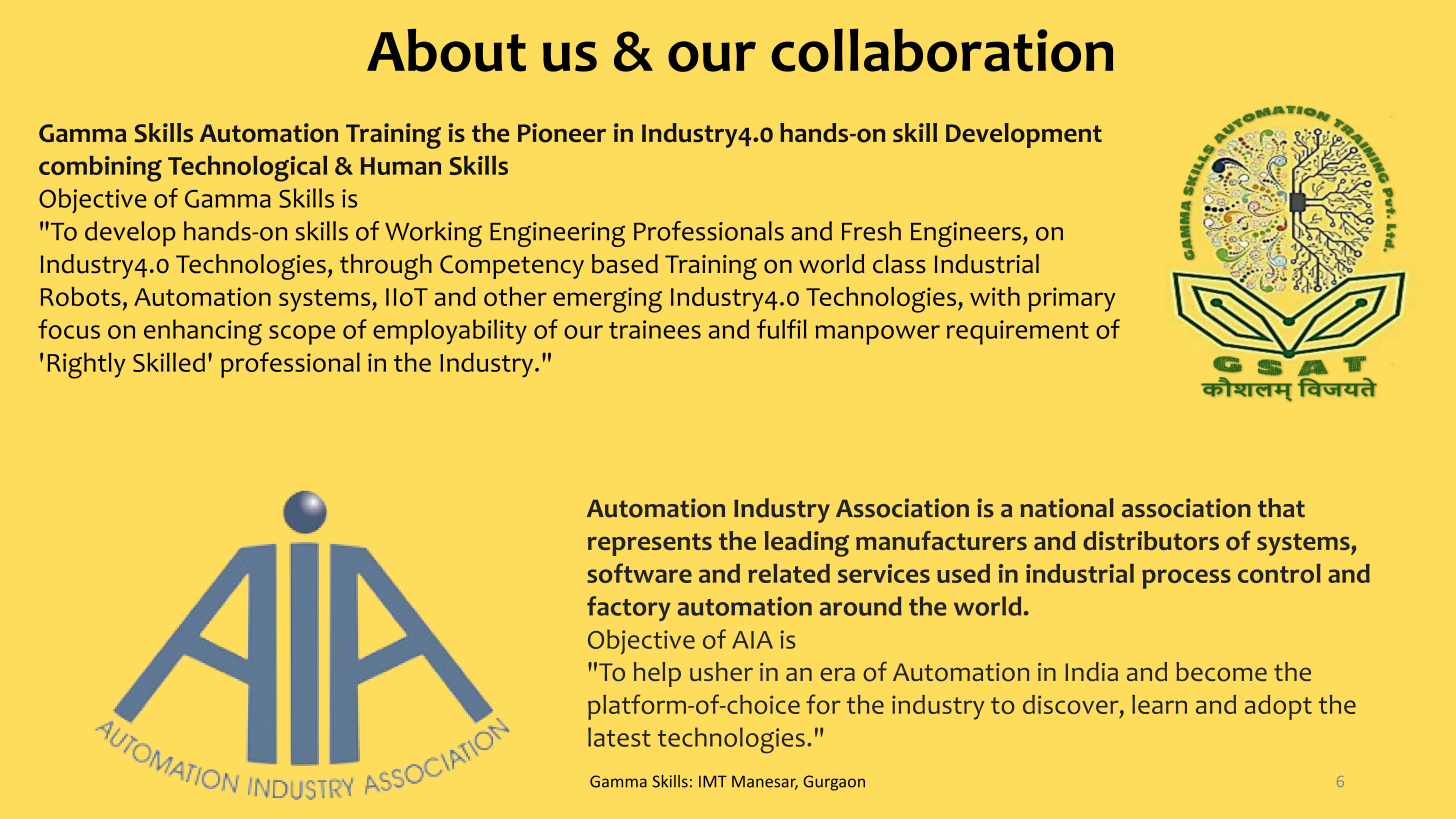  I want to click on About, so click(446, 50).
